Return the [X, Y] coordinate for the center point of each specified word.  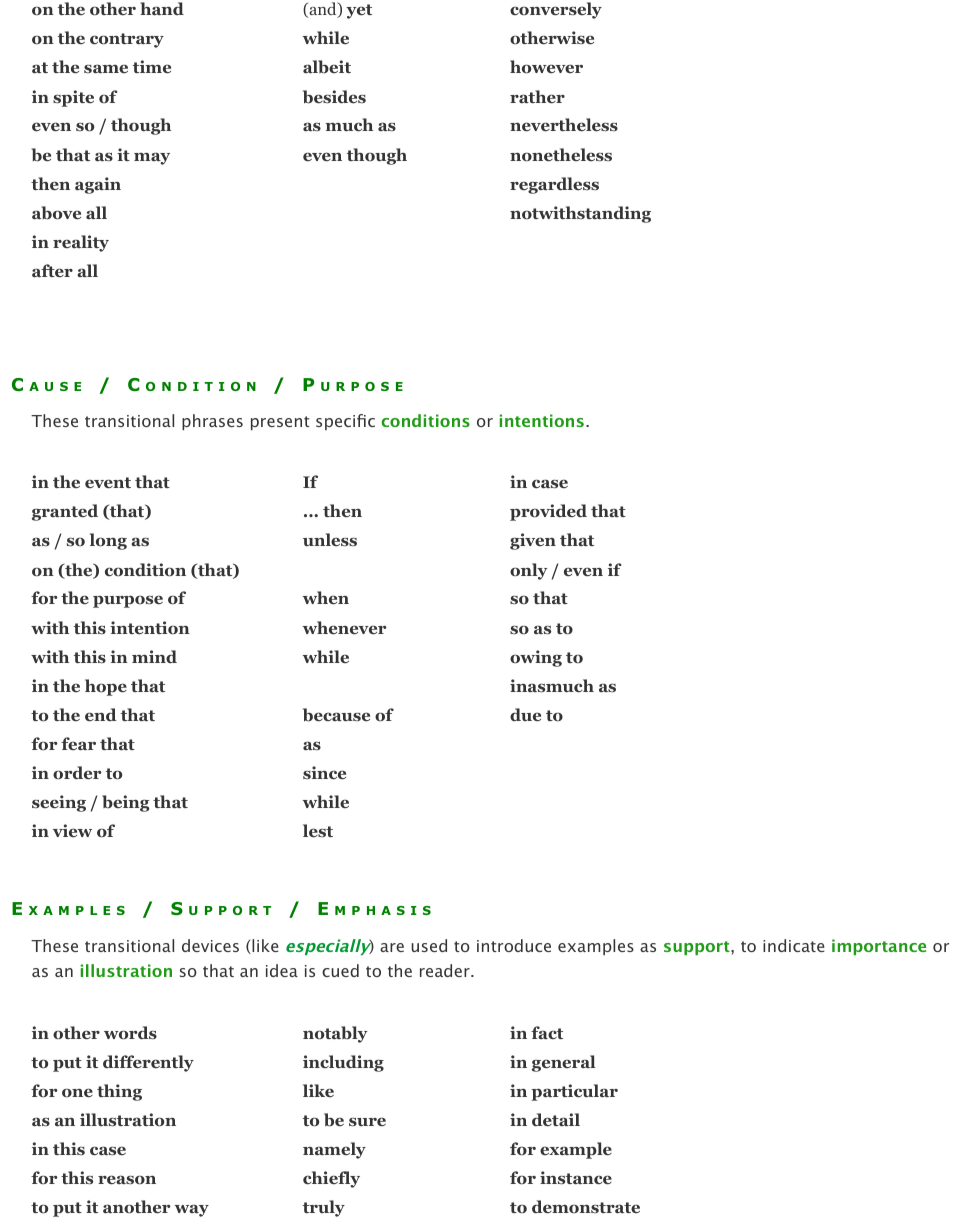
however [546, 67]
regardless [554, 185]
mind [154, 656]
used [429, 945]
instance [576, 1178]
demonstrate [586, 1207]
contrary [127, 40]
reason [127, 1180]
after [52, 271]
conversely [556, 10]
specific [345, 422]
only [528, 571]
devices [210, 945]
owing [536, 658]
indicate [794, 945]
